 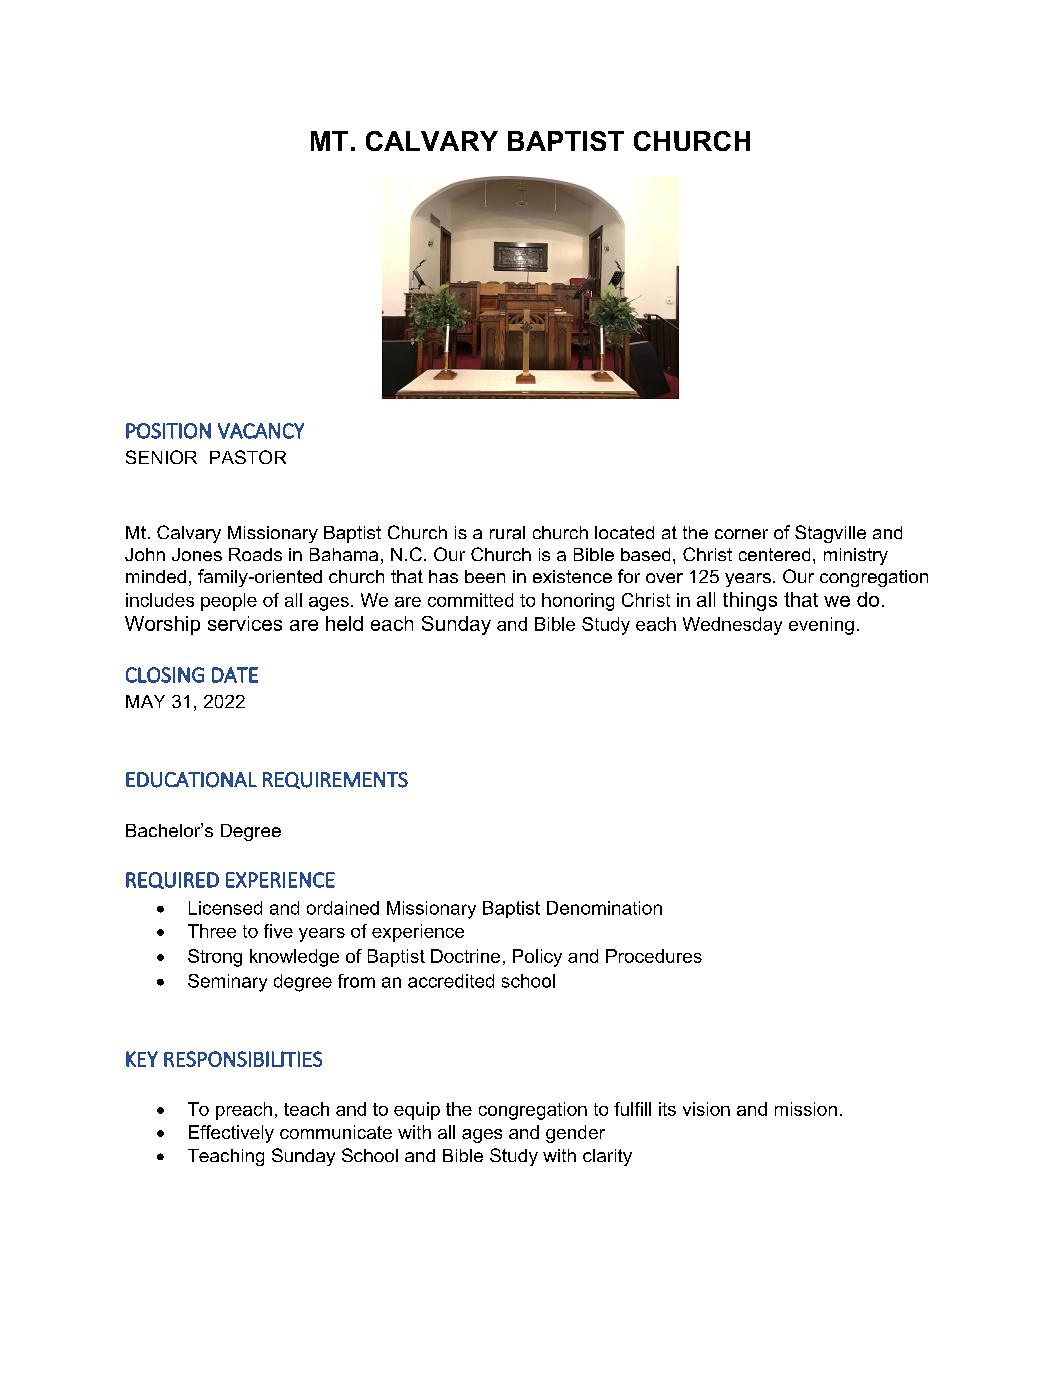 What do you see at coordinates (507, 532) in the document?
I see `rural` at bounding box center [507, 532].
